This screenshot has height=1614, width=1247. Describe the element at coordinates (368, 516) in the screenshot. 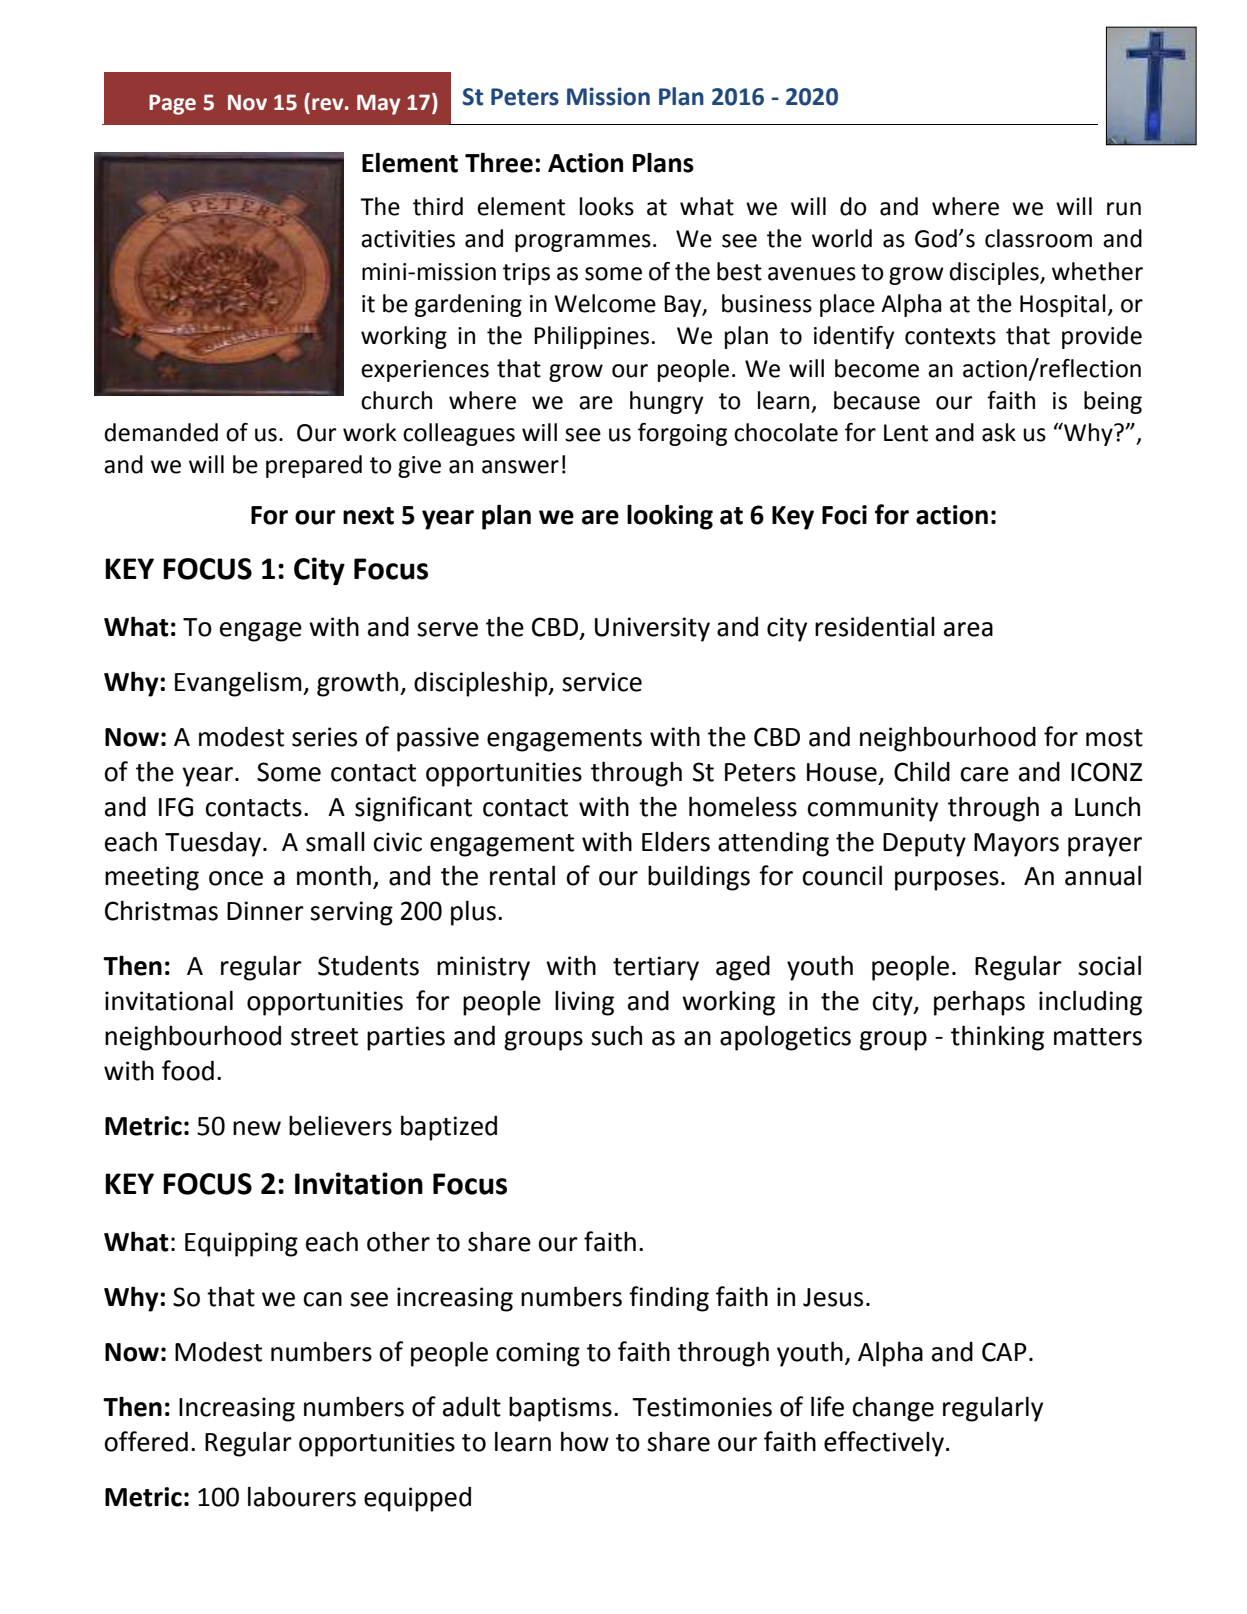

I see `next` at that location.
